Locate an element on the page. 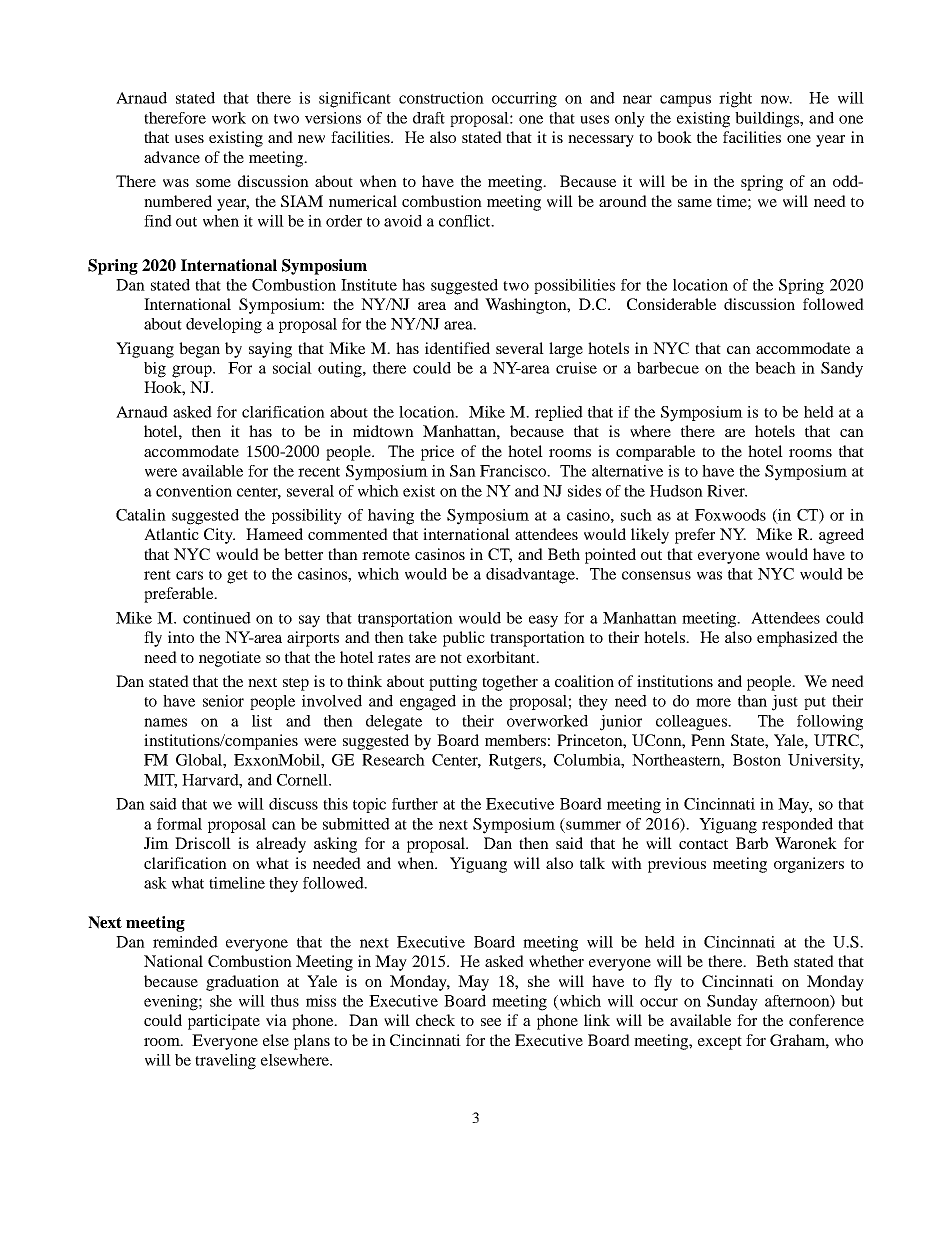 This page has height=1233, width=952. disadvantage is located at coordinates (532, 576).
